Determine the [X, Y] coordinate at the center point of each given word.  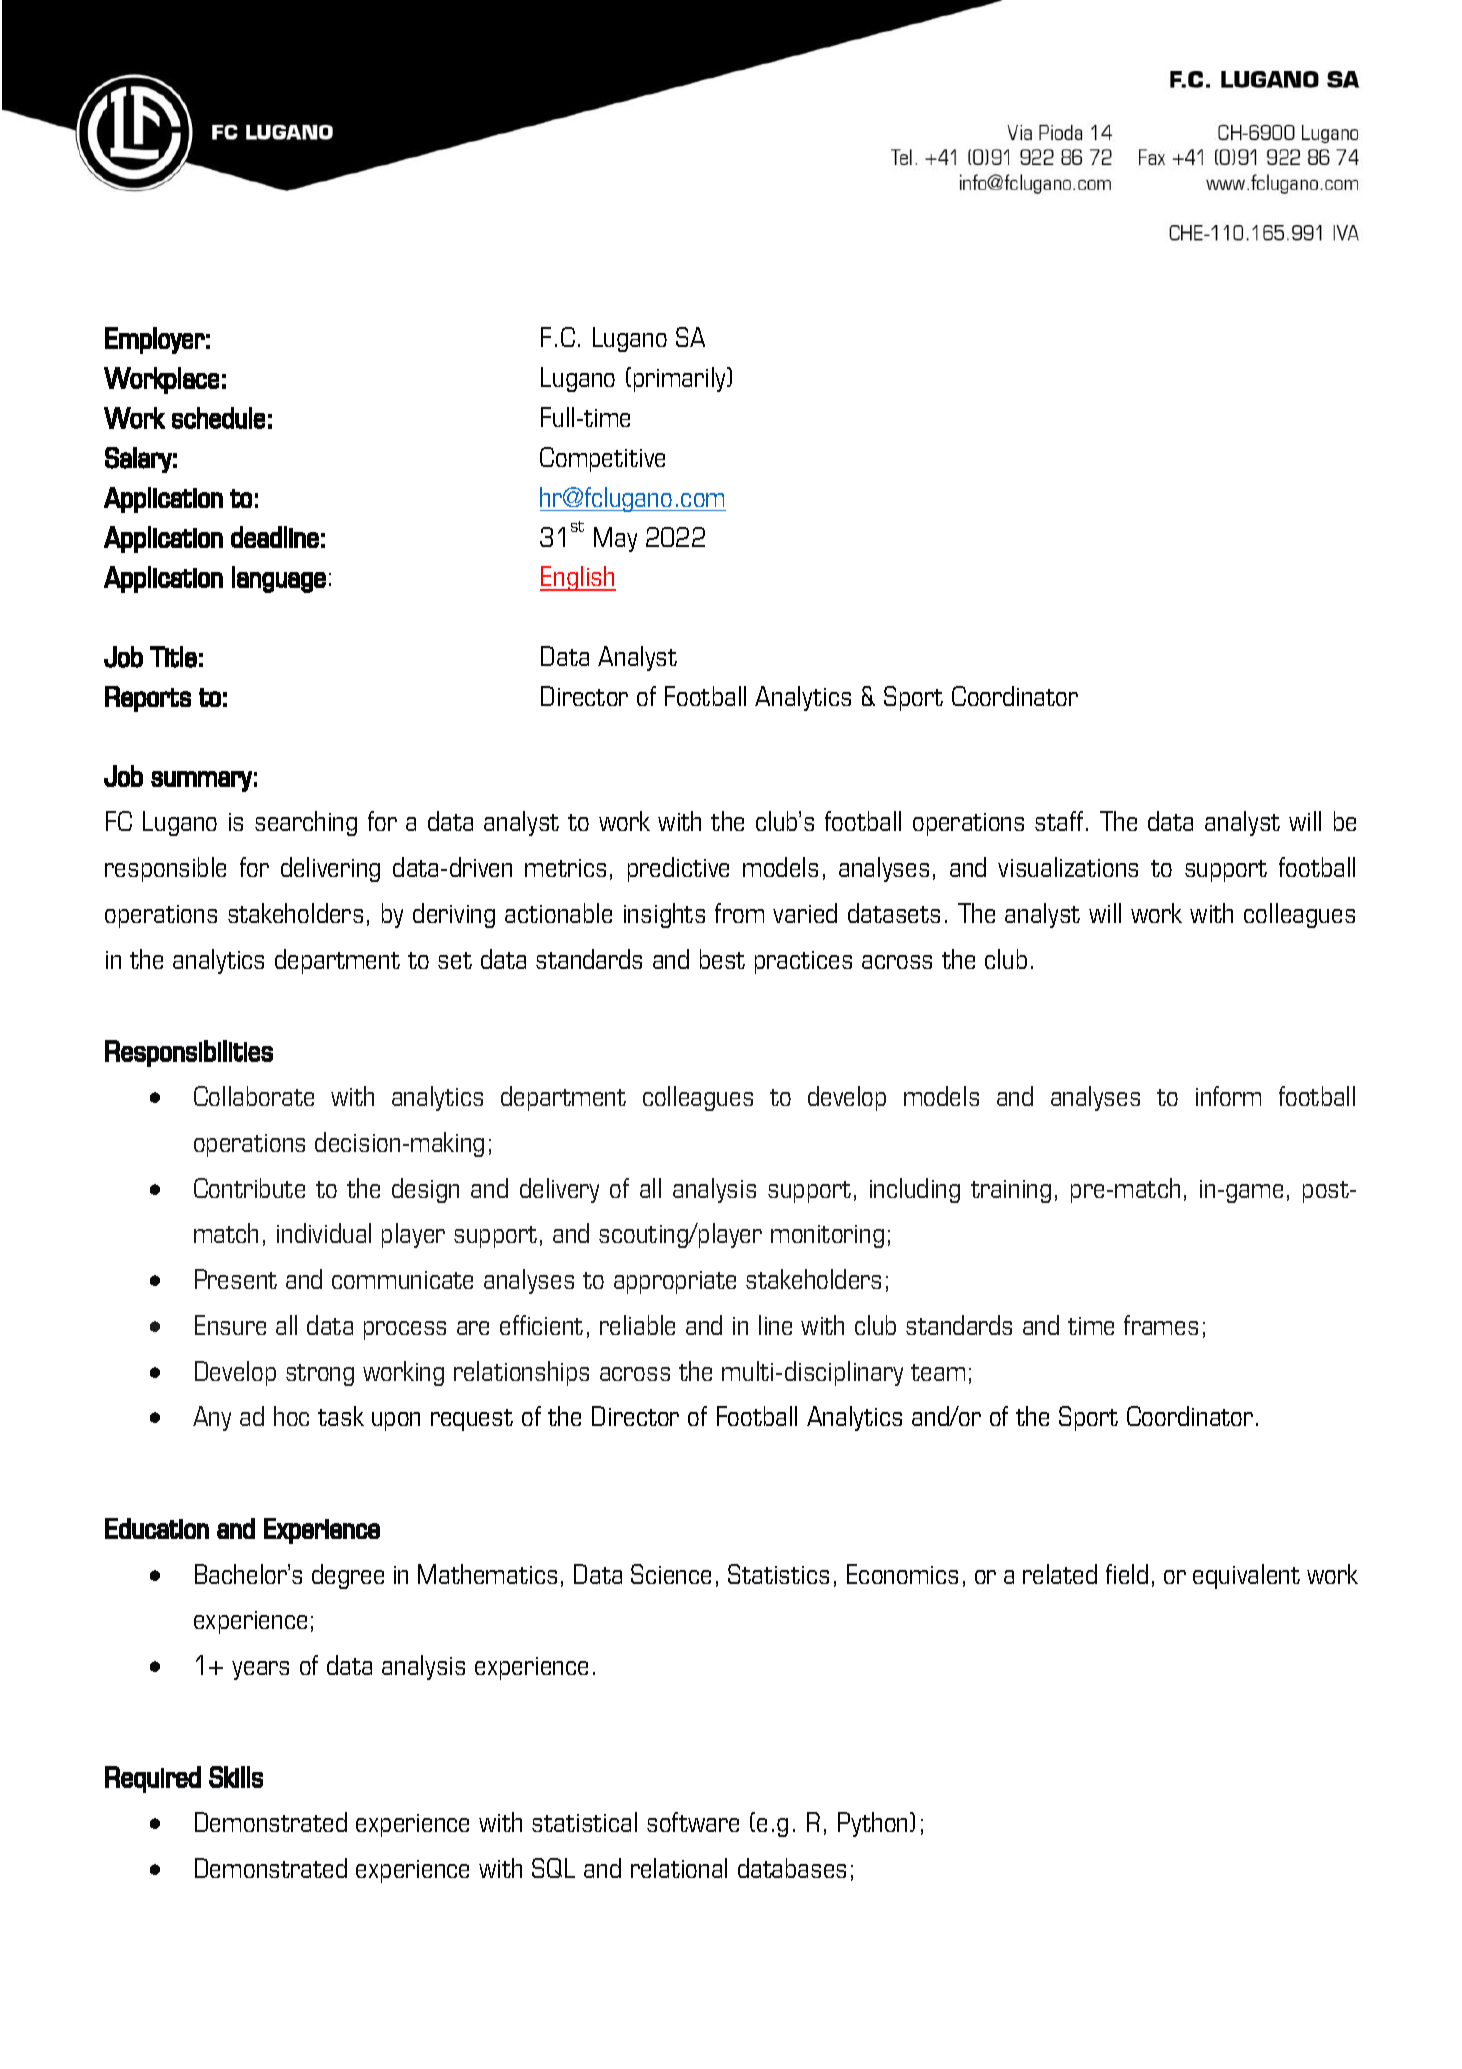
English [578, 578]
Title [173, 657]
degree [348, 1576]
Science [671, 1574]
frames [1161, 1325]
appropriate [675, 1282]
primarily [681, 379]
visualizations [1068, 867]
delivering [330, 869]
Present [236, 1279]
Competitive [602, 459]
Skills [236, 1777]
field [1127, 1574]
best [722, 959]
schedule [218, 418]
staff [1059, 821]
